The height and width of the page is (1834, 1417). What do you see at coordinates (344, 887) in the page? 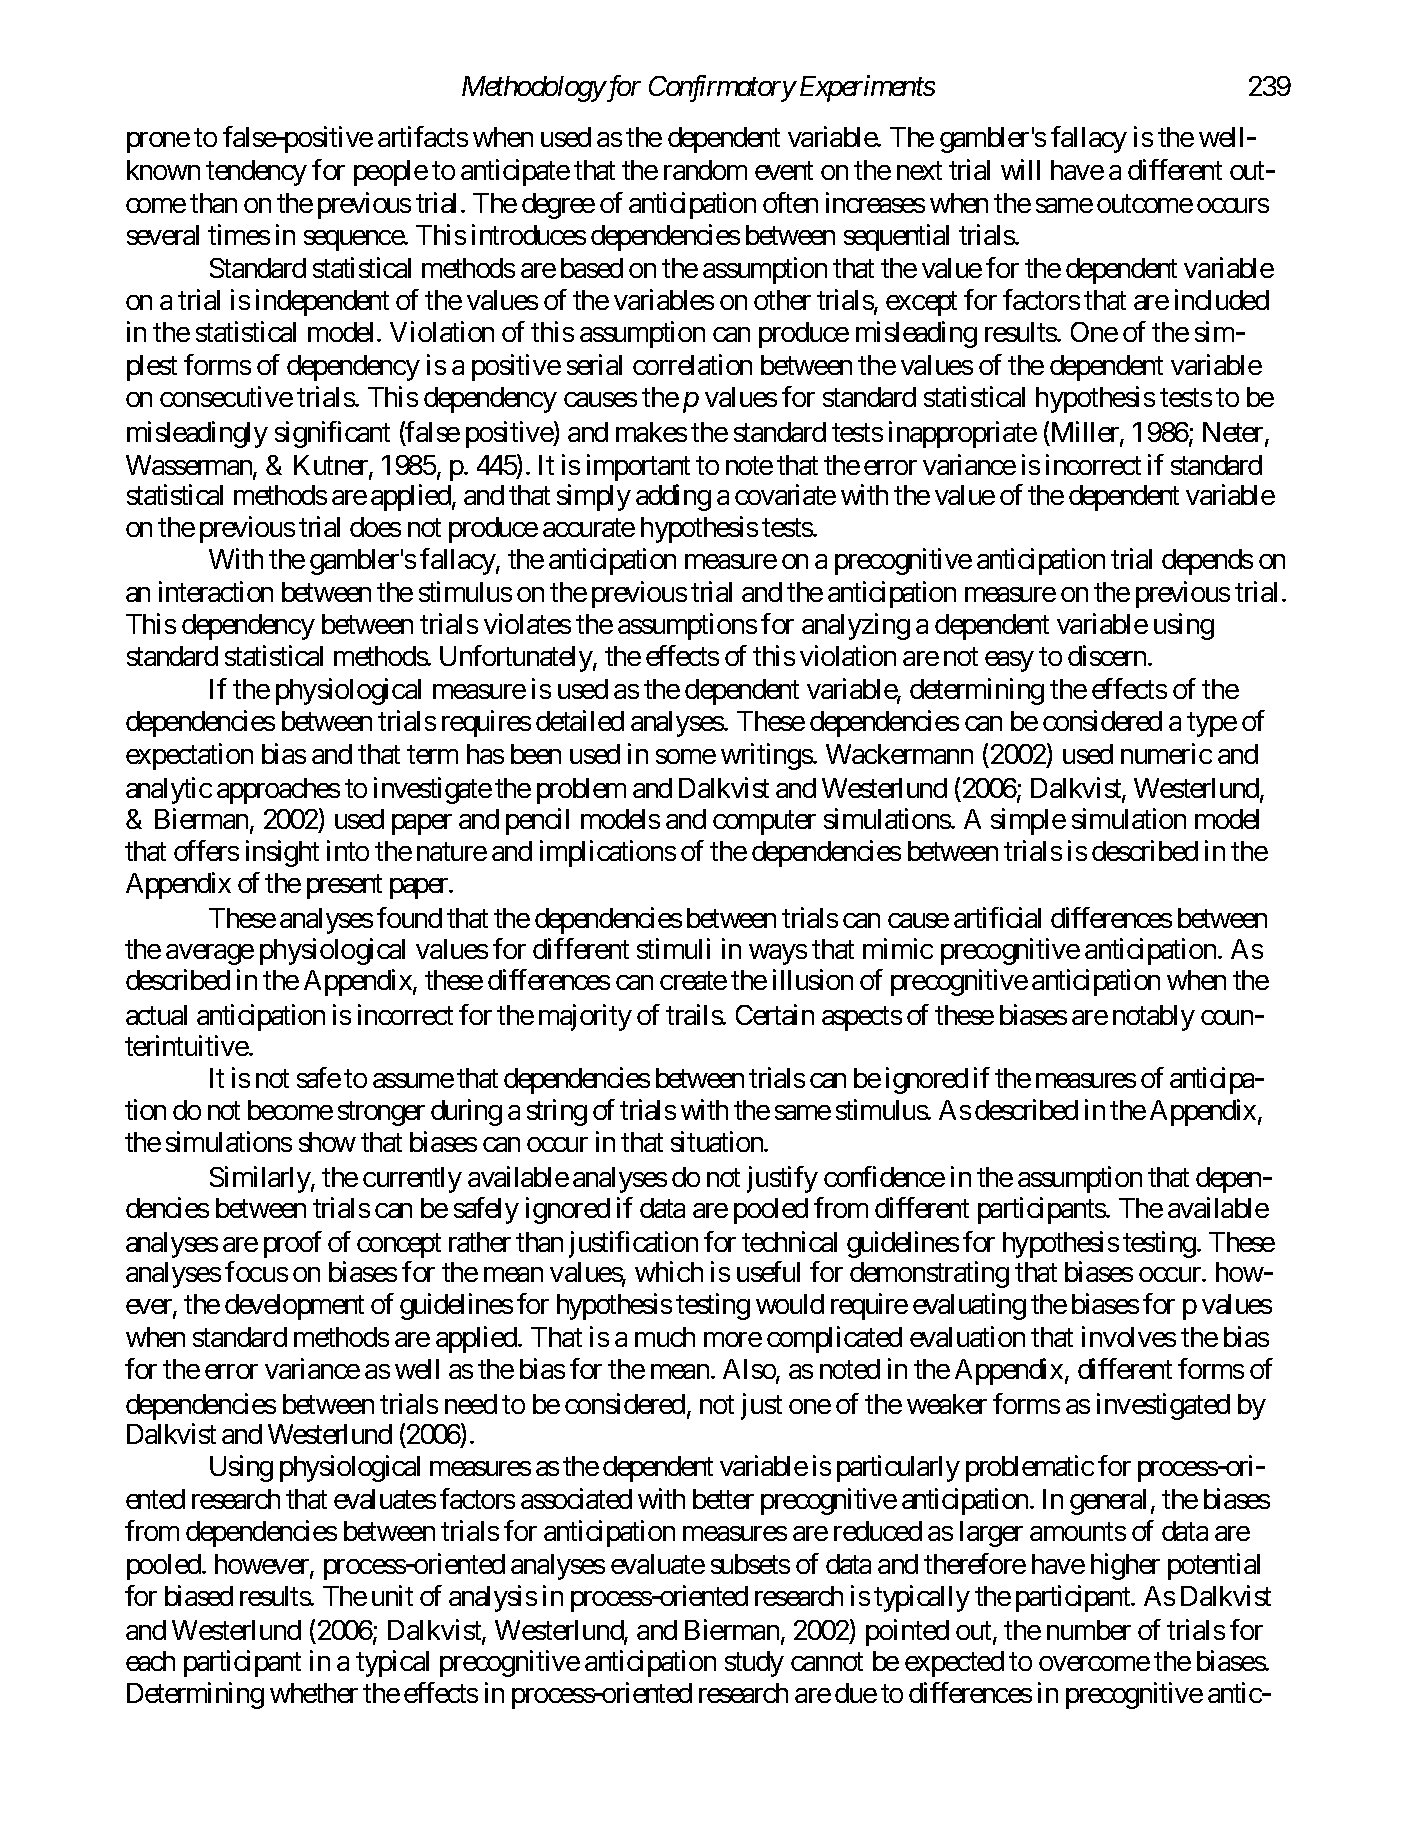
I see `present` at bounding box center [344, 887].
